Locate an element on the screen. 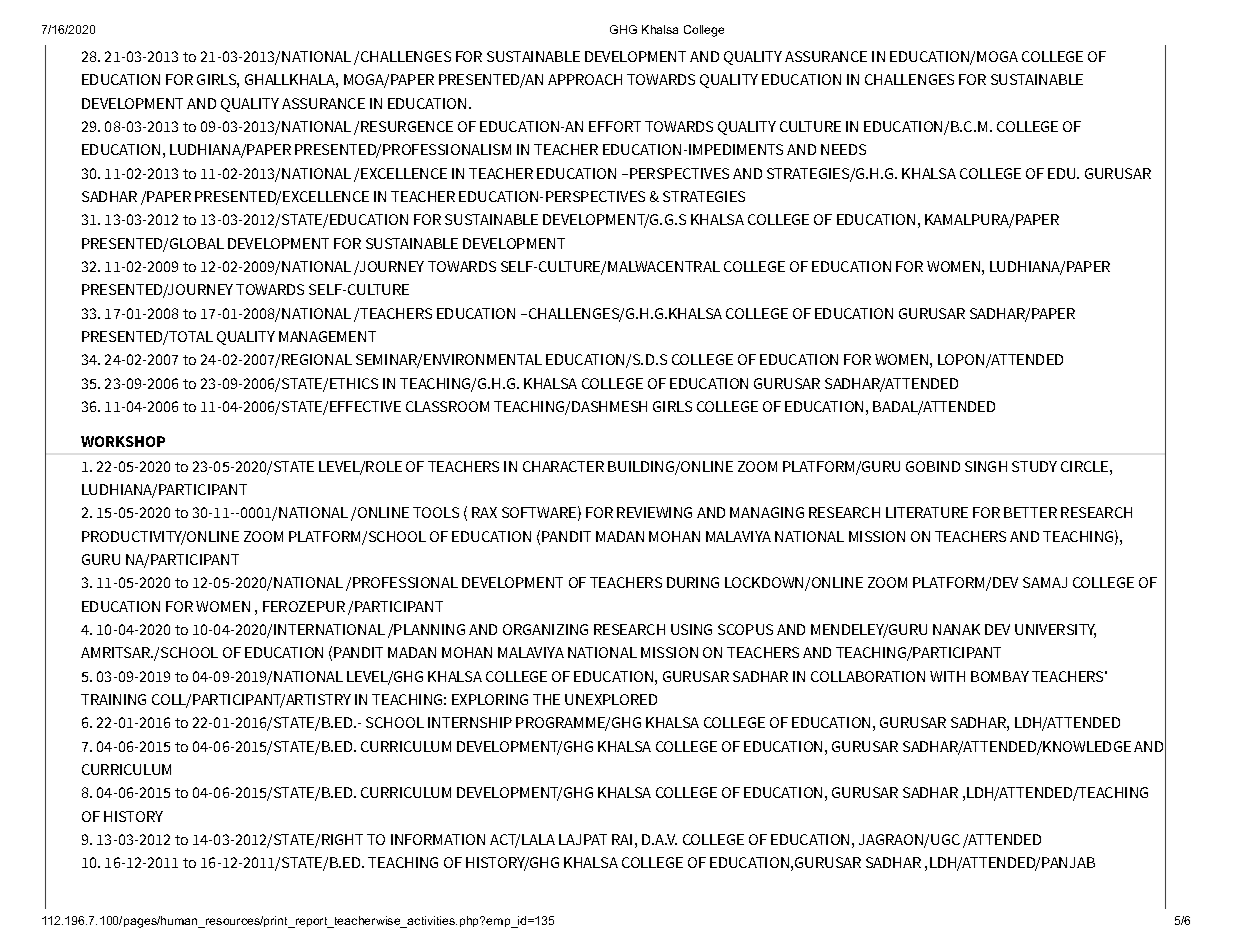 This screenshot has width=1233, height=952. WITH is located at coordinates (947, 676).
